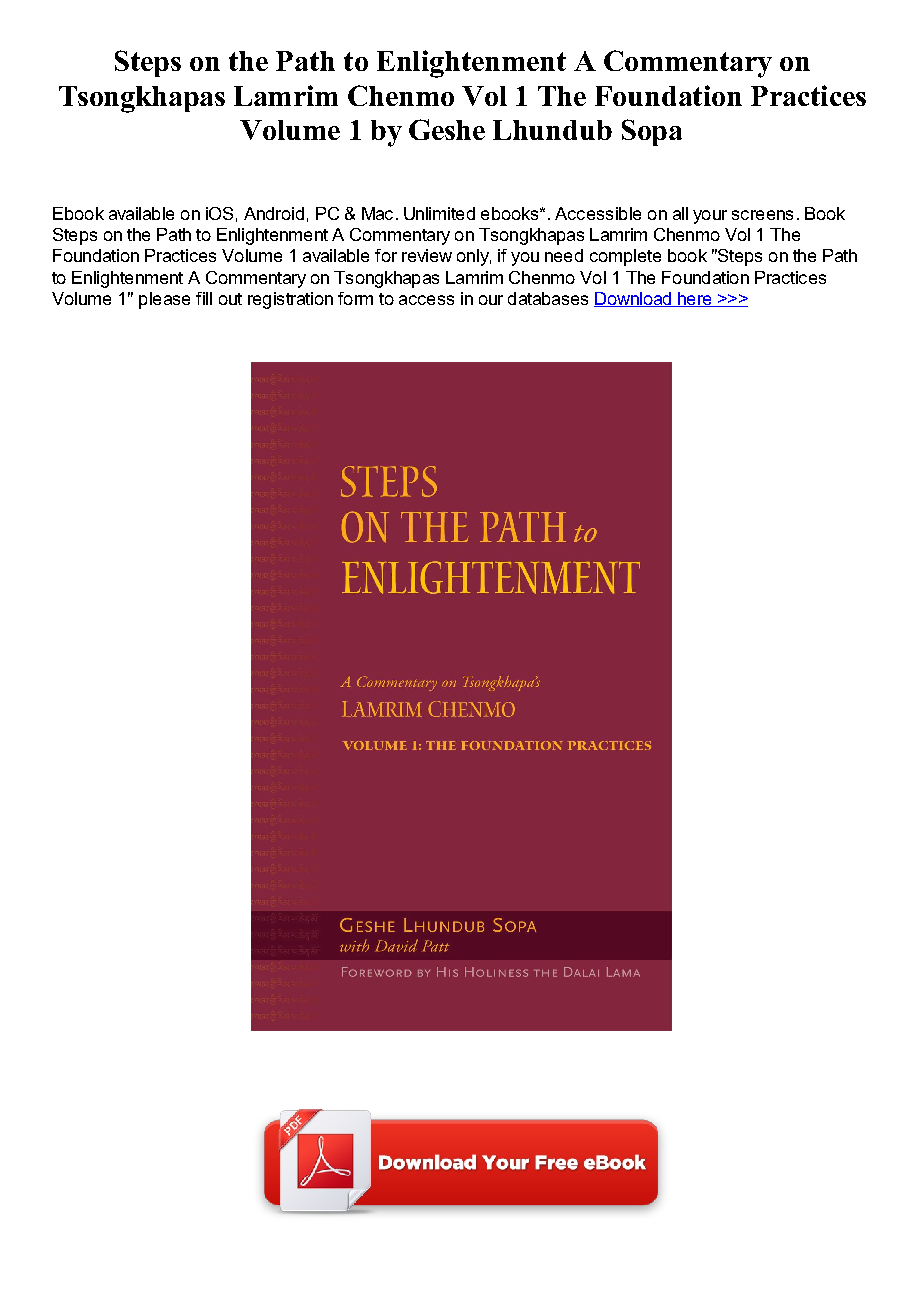 The image size is (924, 1308). I want to click on Unlimited, so click(439, 213).
